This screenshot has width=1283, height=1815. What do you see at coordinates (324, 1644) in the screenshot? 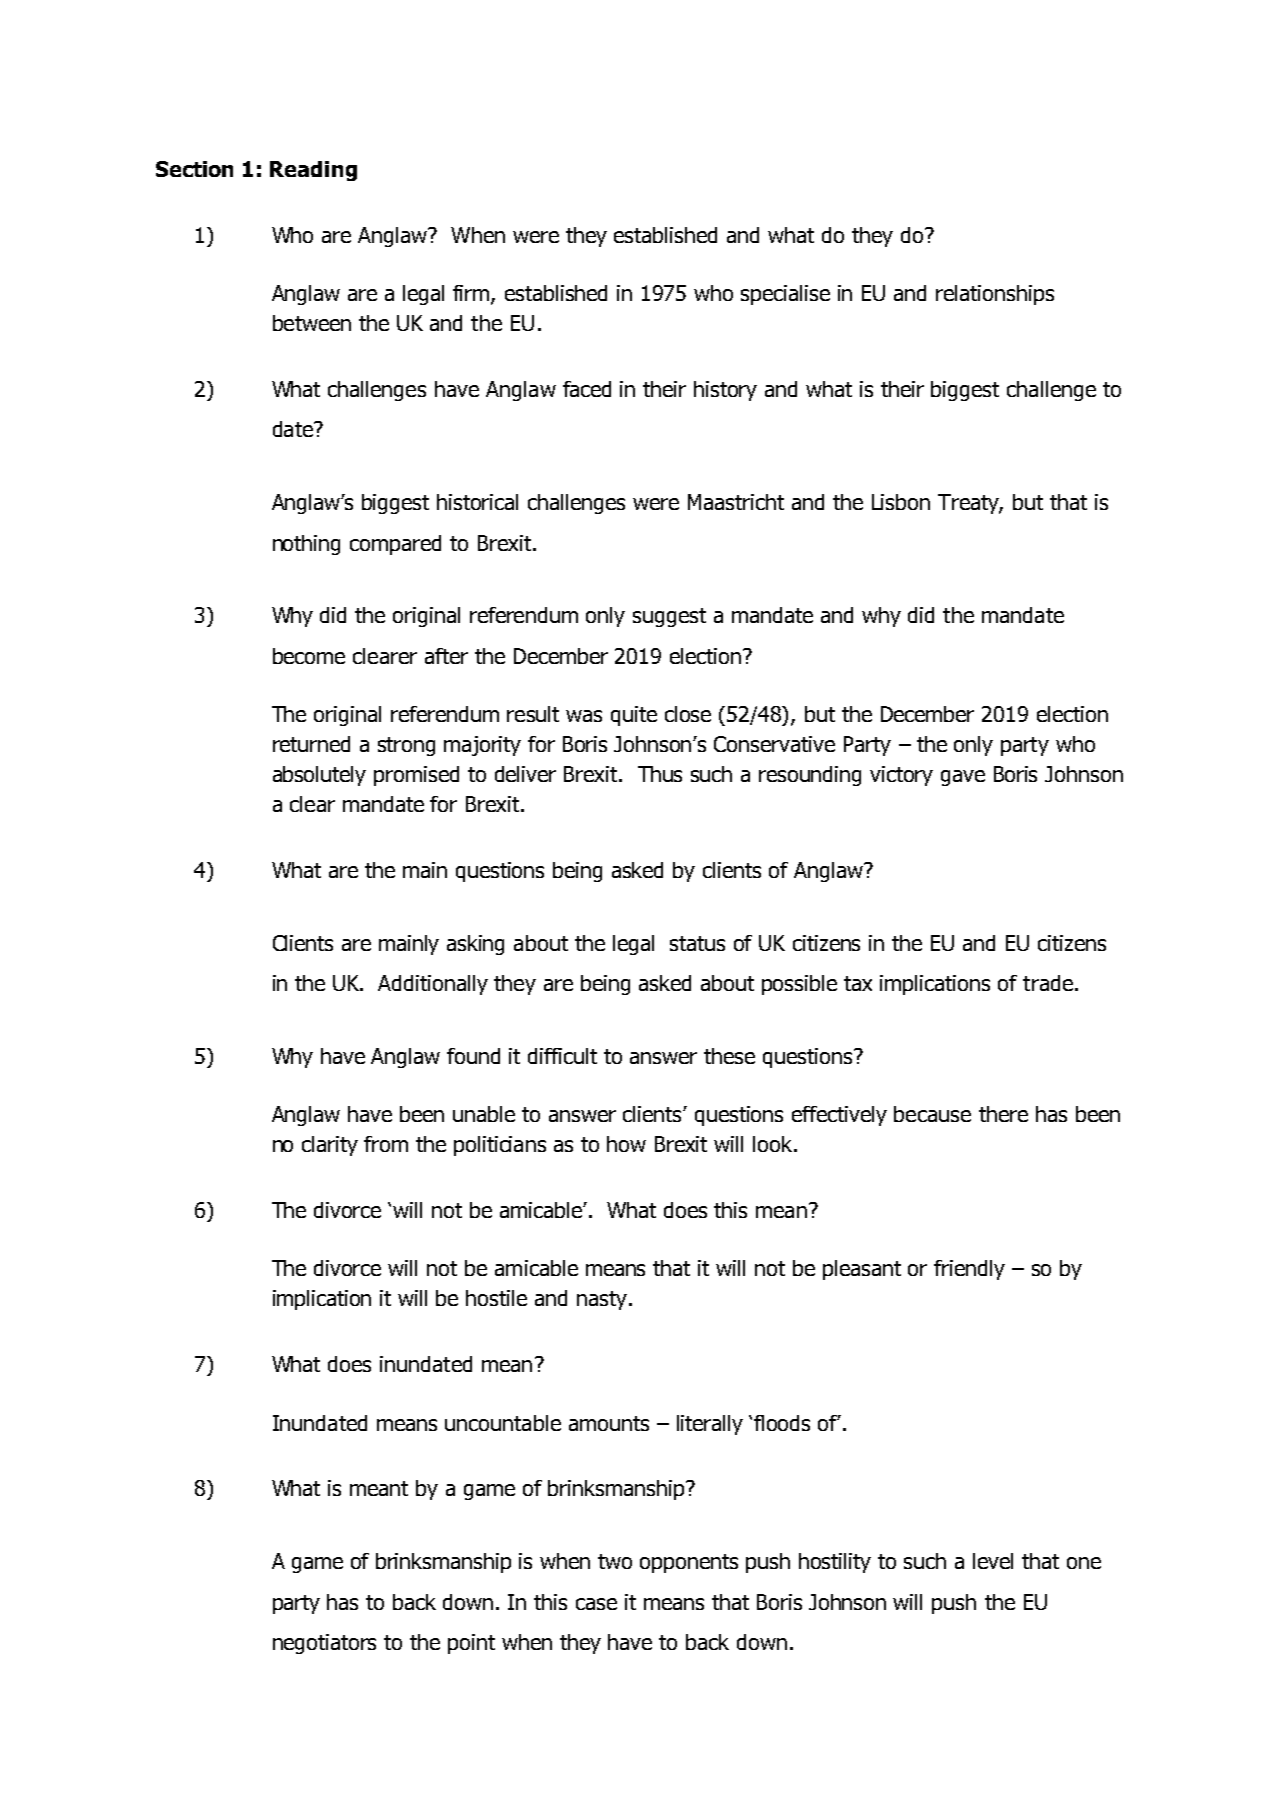
I see `negotiators` at bounding box center [324, 1644].
